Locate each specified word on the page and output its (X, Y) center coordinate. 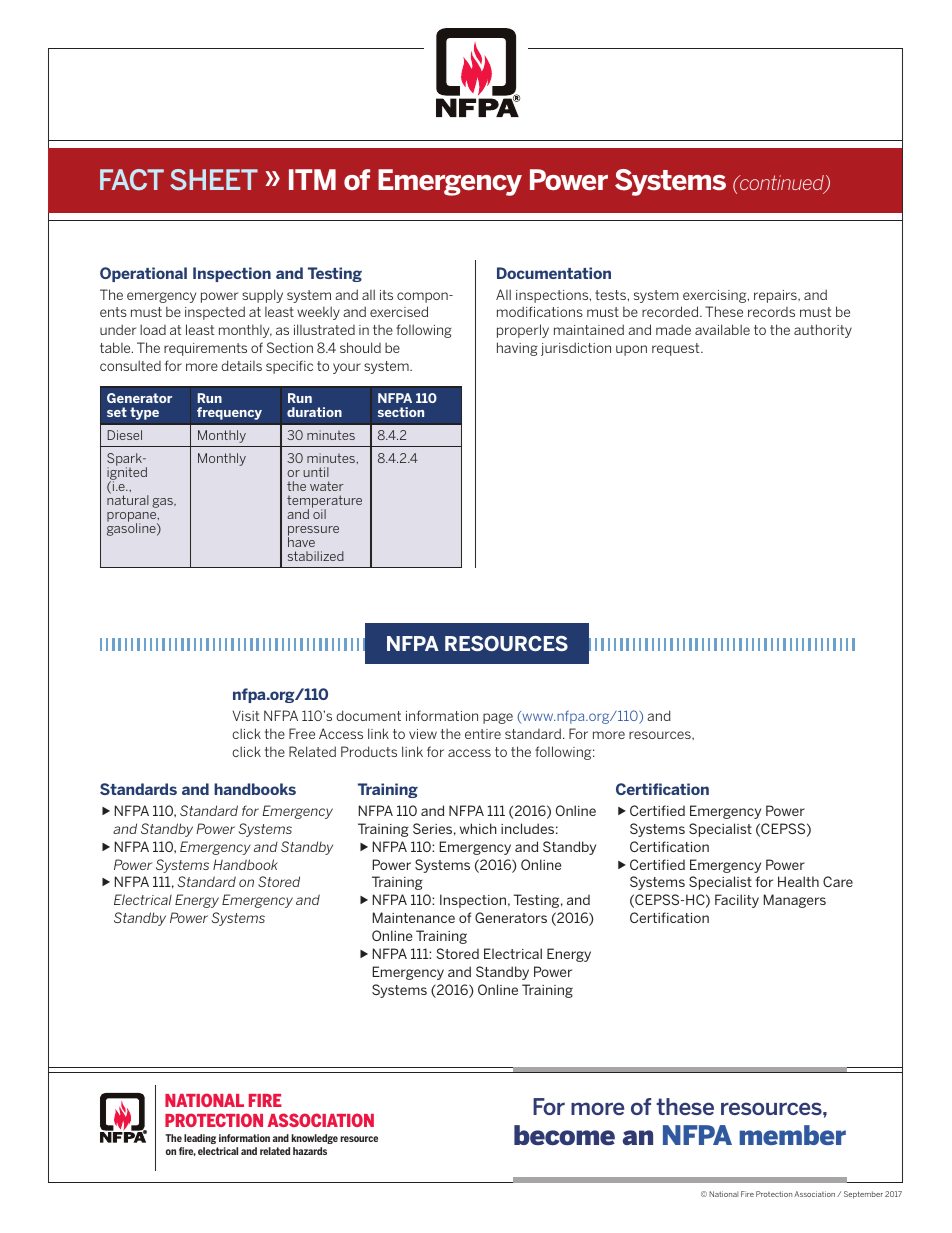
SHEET (214, 180)
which (478, 828)
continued (782, 184)
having (517, 349)
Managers (795, 901)
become (564, 1135)
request (677, 349)
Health (798, 881)
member (792, 1135)
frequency (229, 413)
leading (200, 1139)
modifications (540, 311)
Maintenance (414, 917)
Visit (246, 715)
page (498, 718)
